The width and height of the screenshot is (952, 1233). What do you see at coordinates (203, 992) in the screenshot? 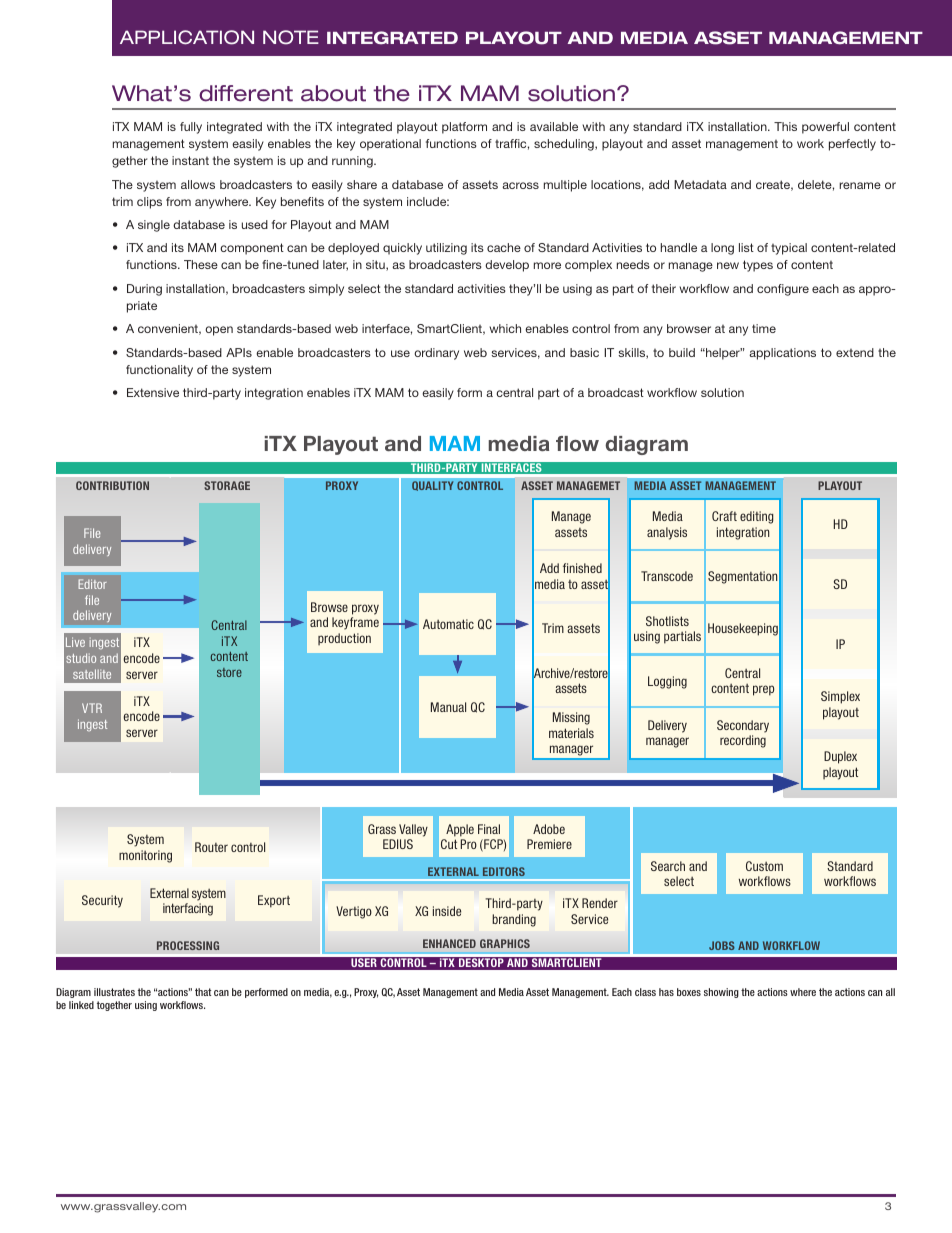
I see `that` at bounding box center [203, 992].
